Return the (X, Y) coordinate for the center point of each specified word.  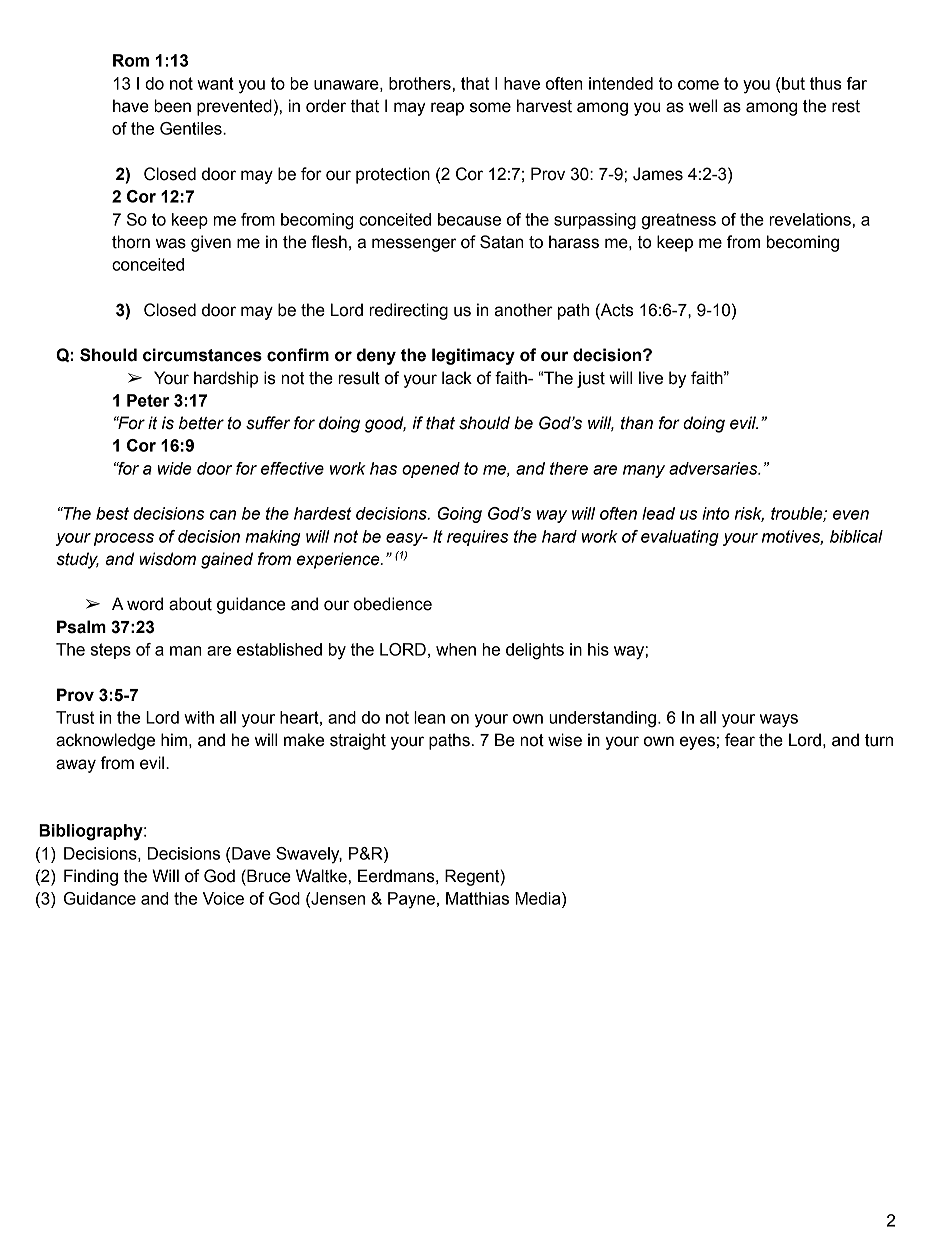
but (793, 83)
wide (175, 468)
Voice (223, 898)
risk (749, 514)
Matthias (477, 898)
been (172, 106)
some (490, 107)
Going (460, 515)
